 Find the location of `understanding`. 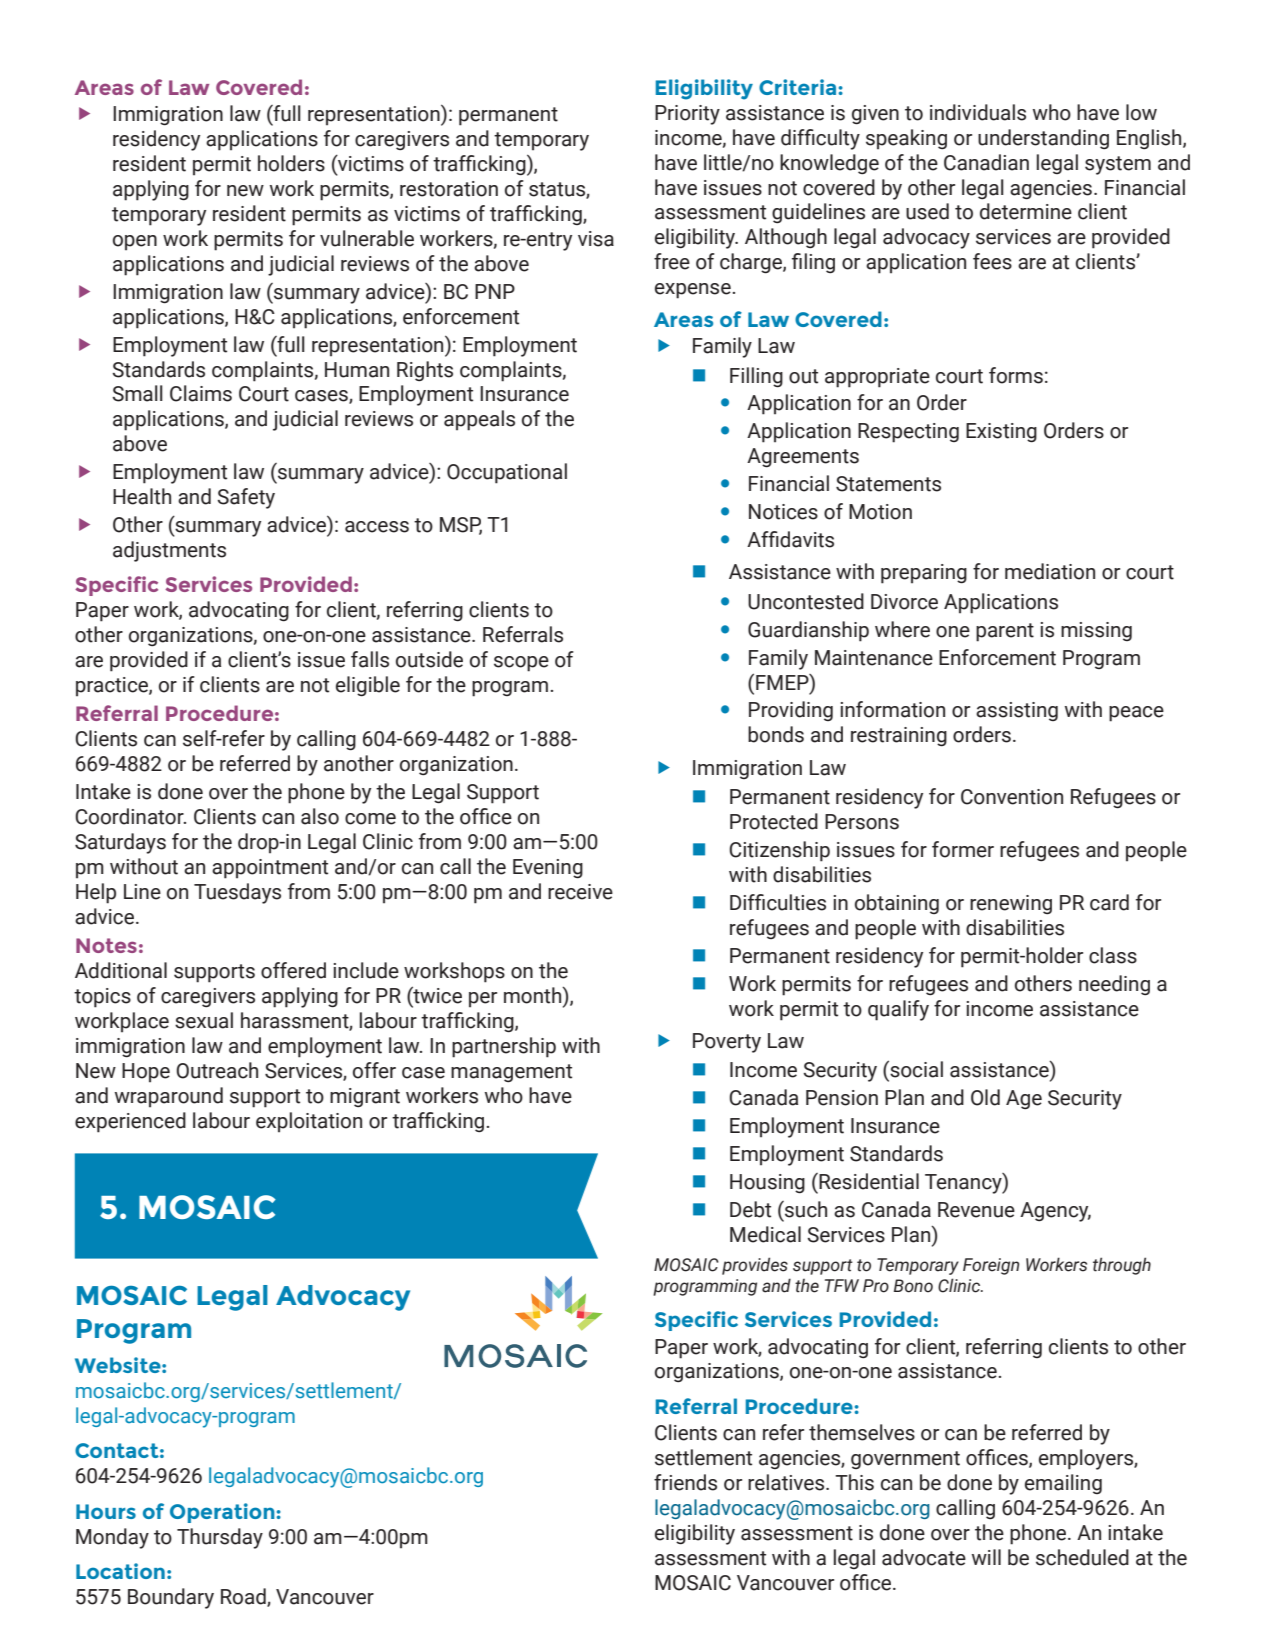

understanding is located at coordinates (1043, 139).
